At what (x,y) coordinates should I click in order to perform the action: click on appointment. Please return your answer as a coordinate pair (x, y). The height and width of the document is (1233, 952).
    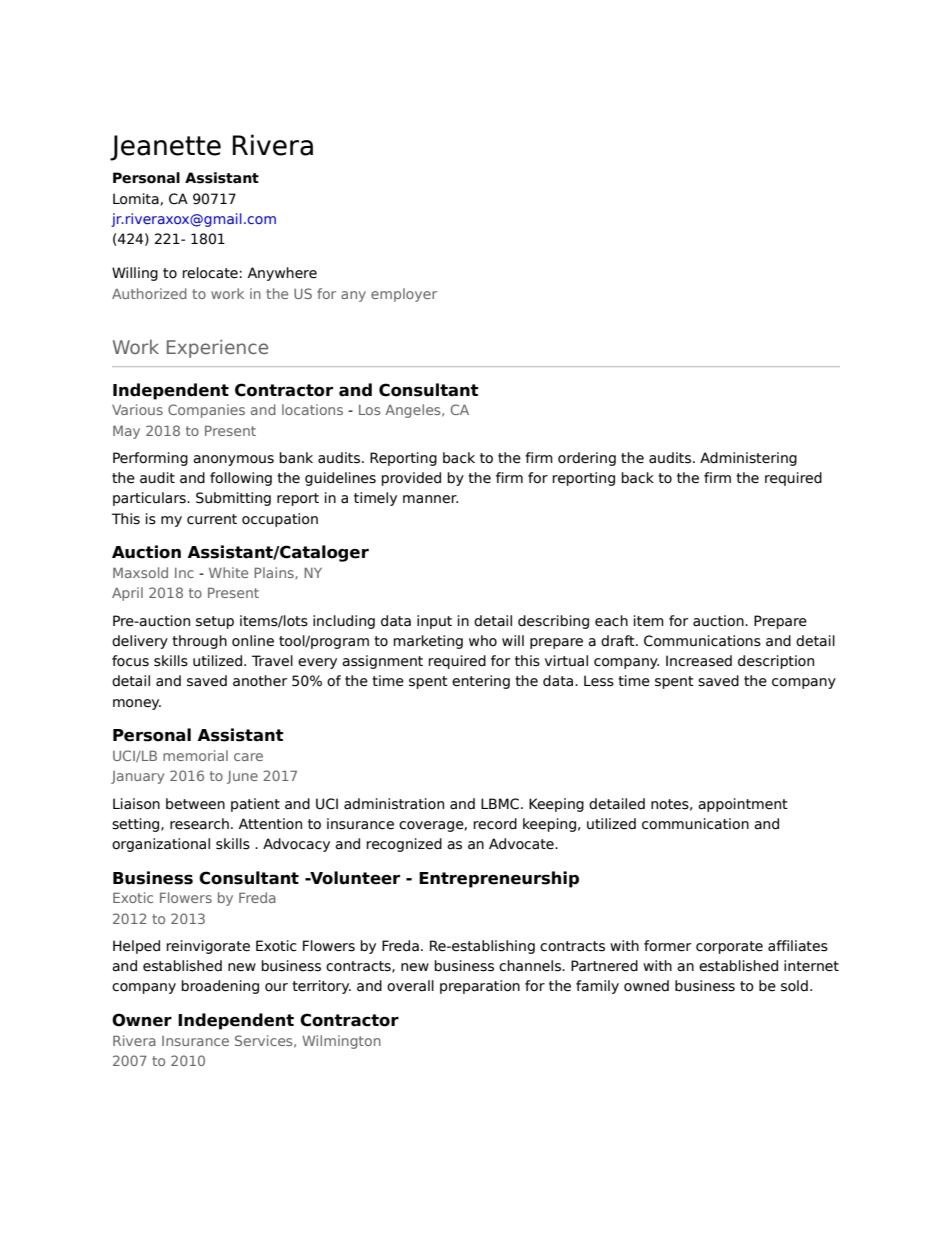
    Looking at the image, I should click on (743, 805).
